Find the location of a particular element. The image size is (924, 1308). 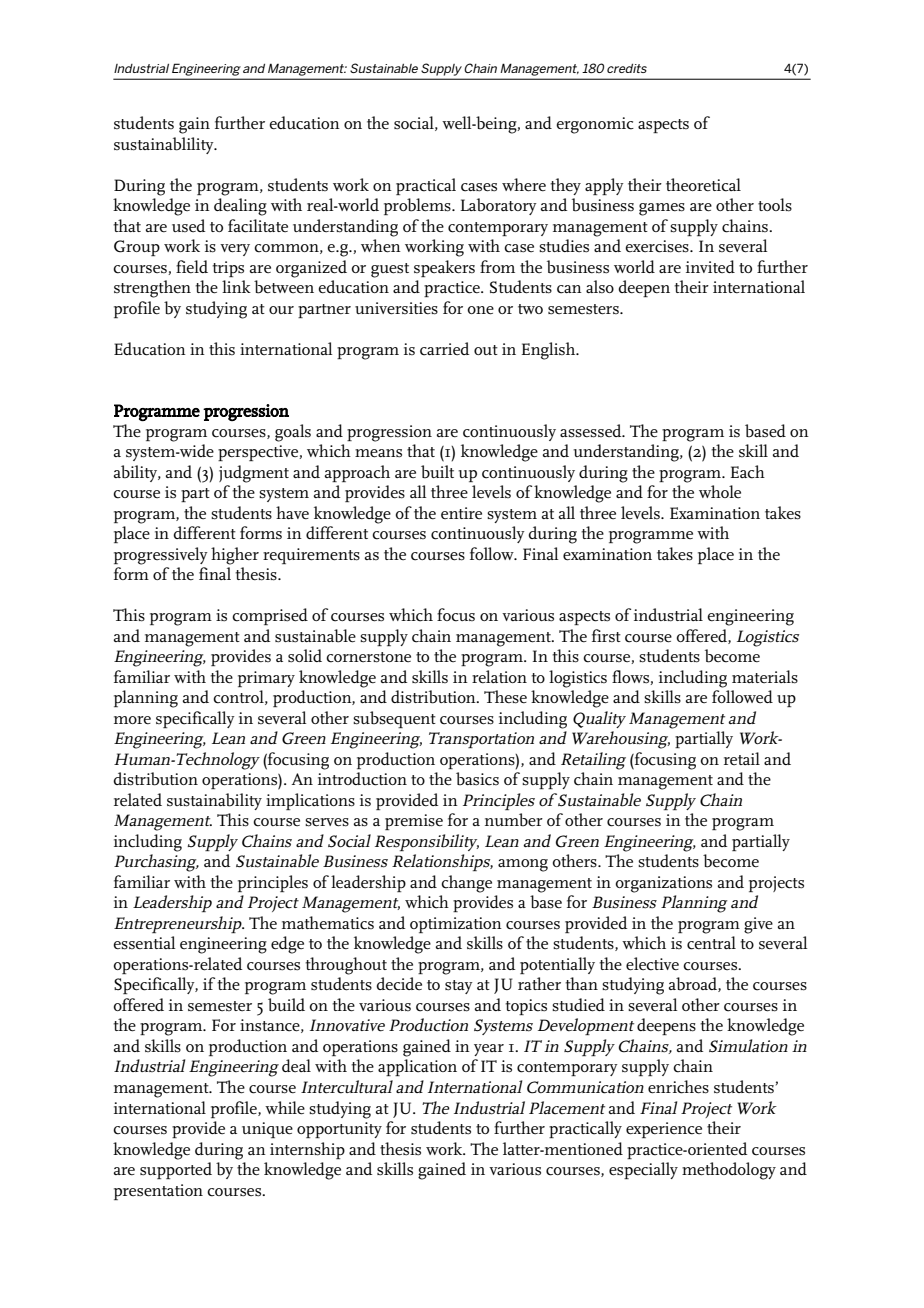

link is located at coordinates (236, 286).
